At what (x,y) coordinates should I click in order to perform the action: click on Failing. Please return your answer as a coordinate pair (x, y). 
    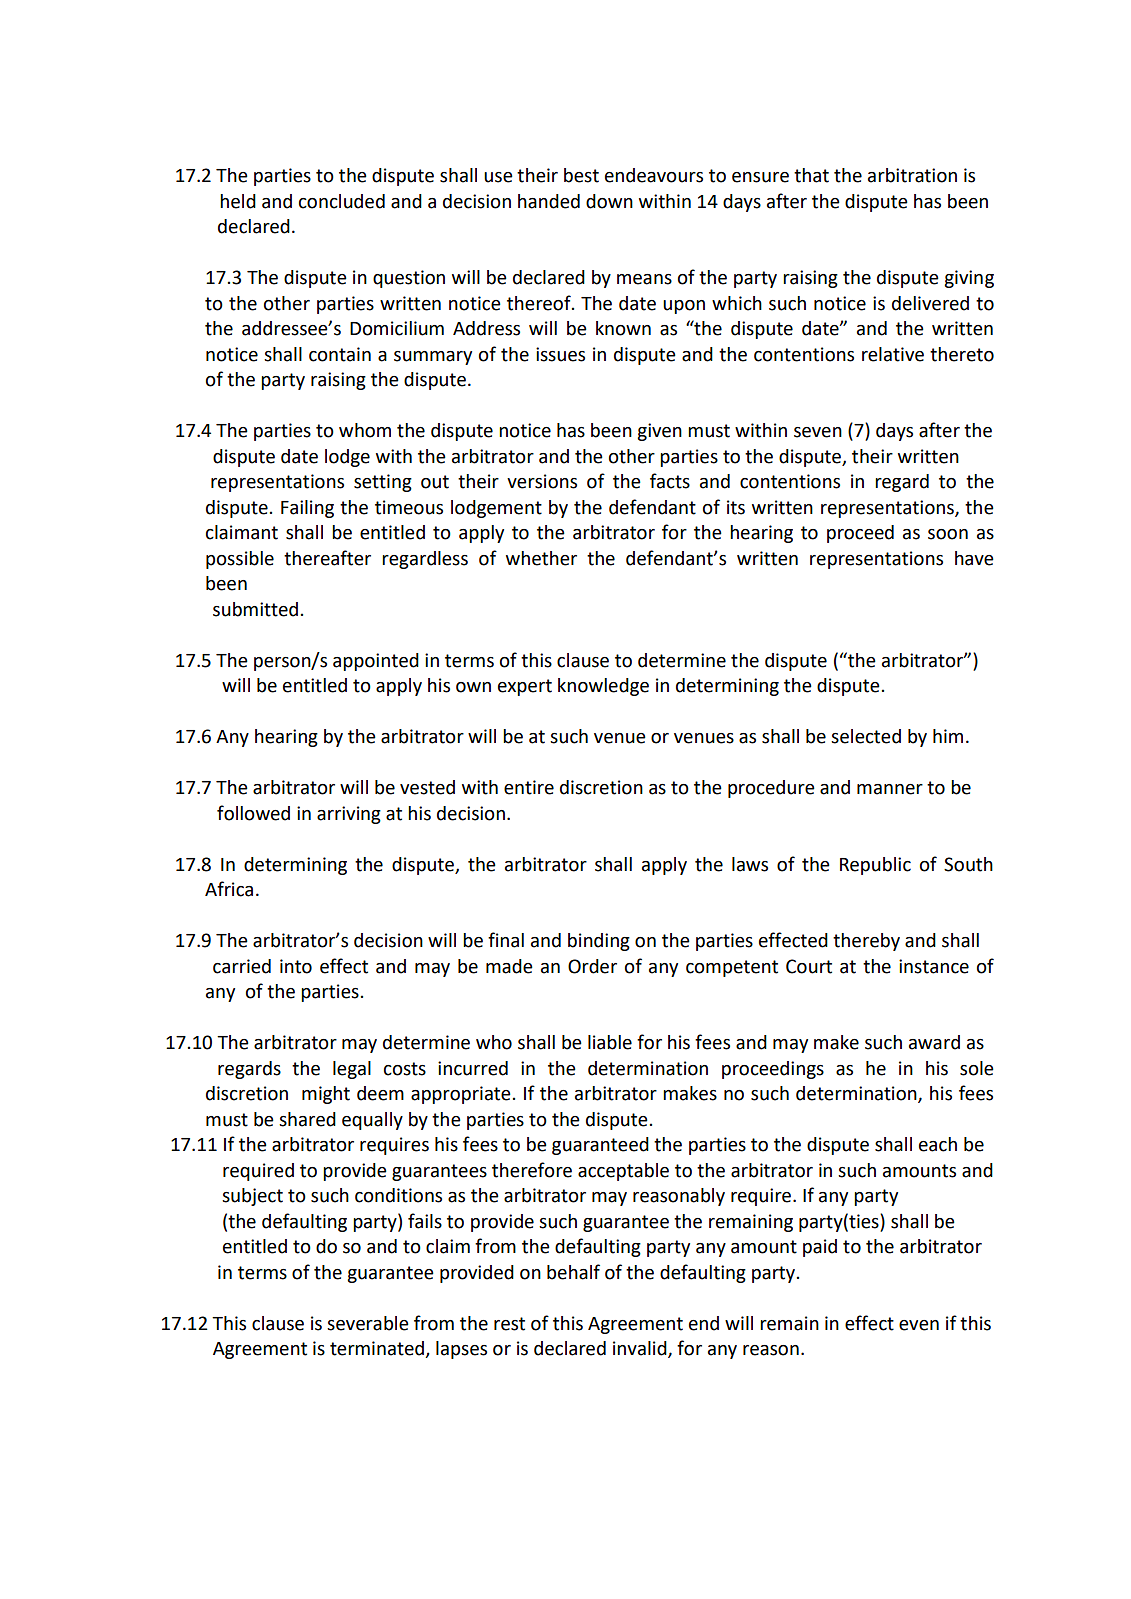
    Looking at the image, I should click on (307, 509).
